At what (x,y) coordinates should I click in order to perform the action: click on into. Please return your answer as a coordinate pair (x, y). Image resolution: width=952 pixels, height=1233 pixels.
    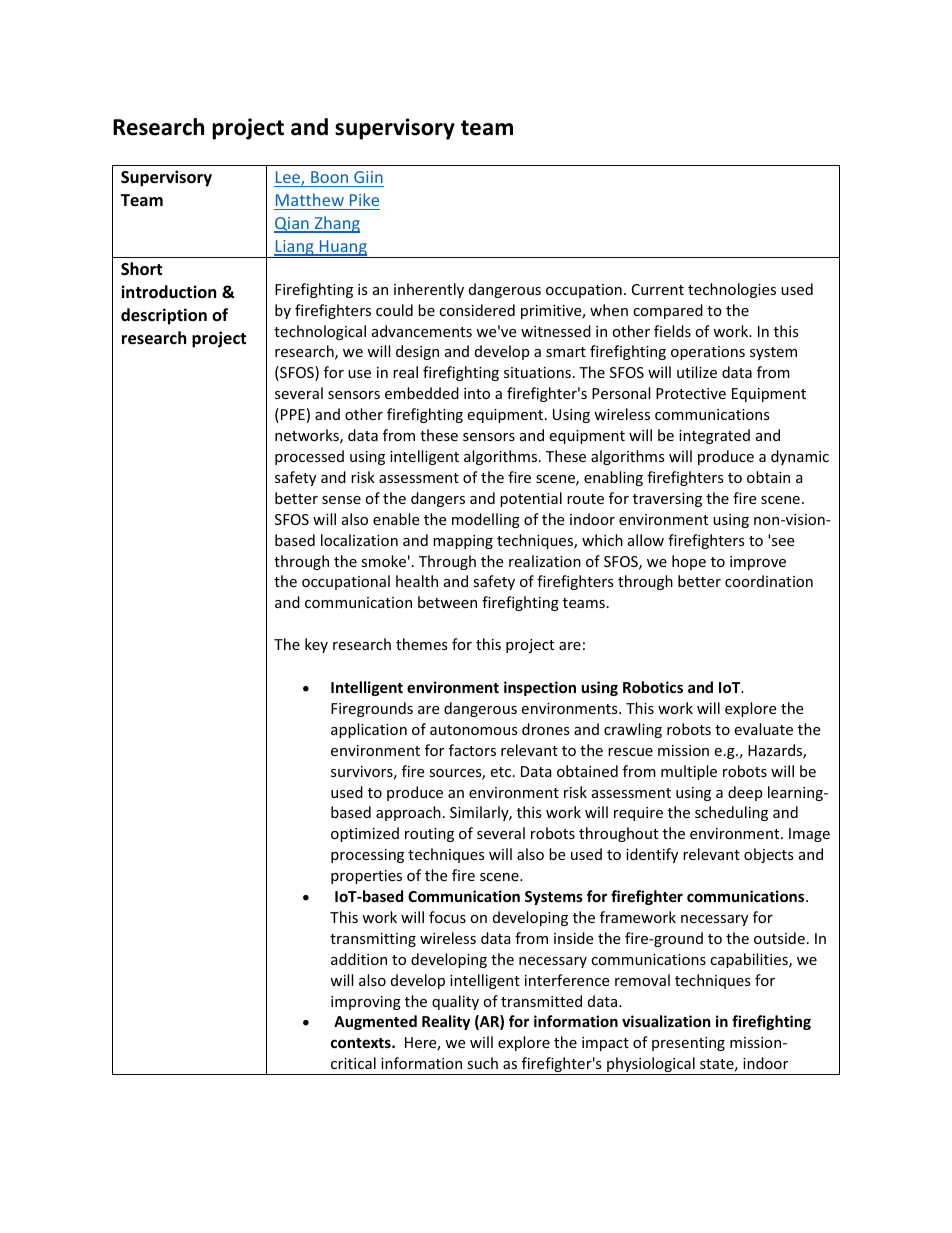
    Looking at the image, I should click on (477, 393).
